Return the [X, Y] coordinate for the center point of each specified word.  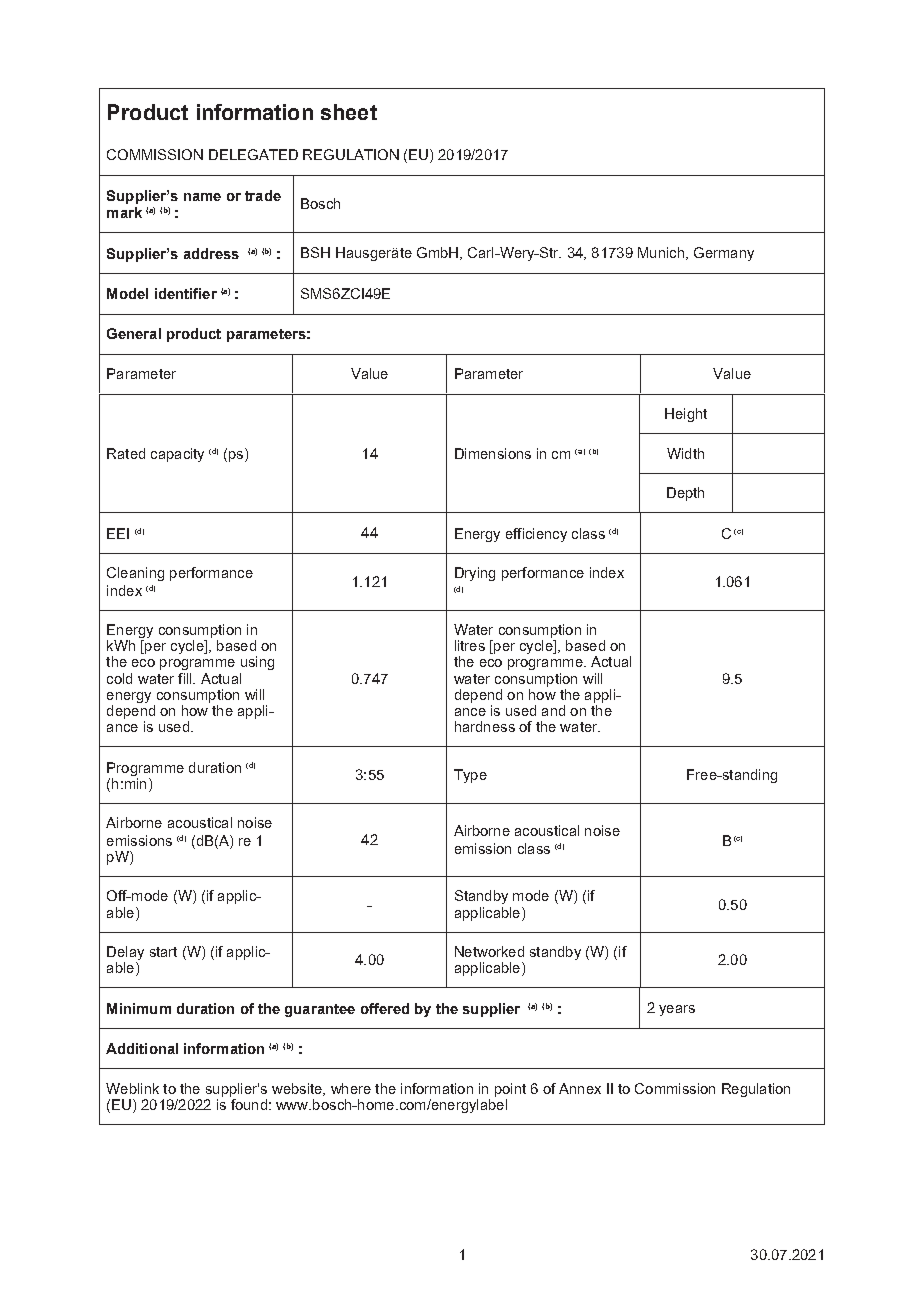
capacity [177, 455]
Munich [661, 252]
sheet [349, 112]
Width [685, 453]
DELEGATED [253, 154]
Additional [142, 1048]
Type [470, 776]
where [351, 1088]
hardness [485, 726]
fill [186, 678]
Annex [580, 1088]
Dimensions [493, 453]
